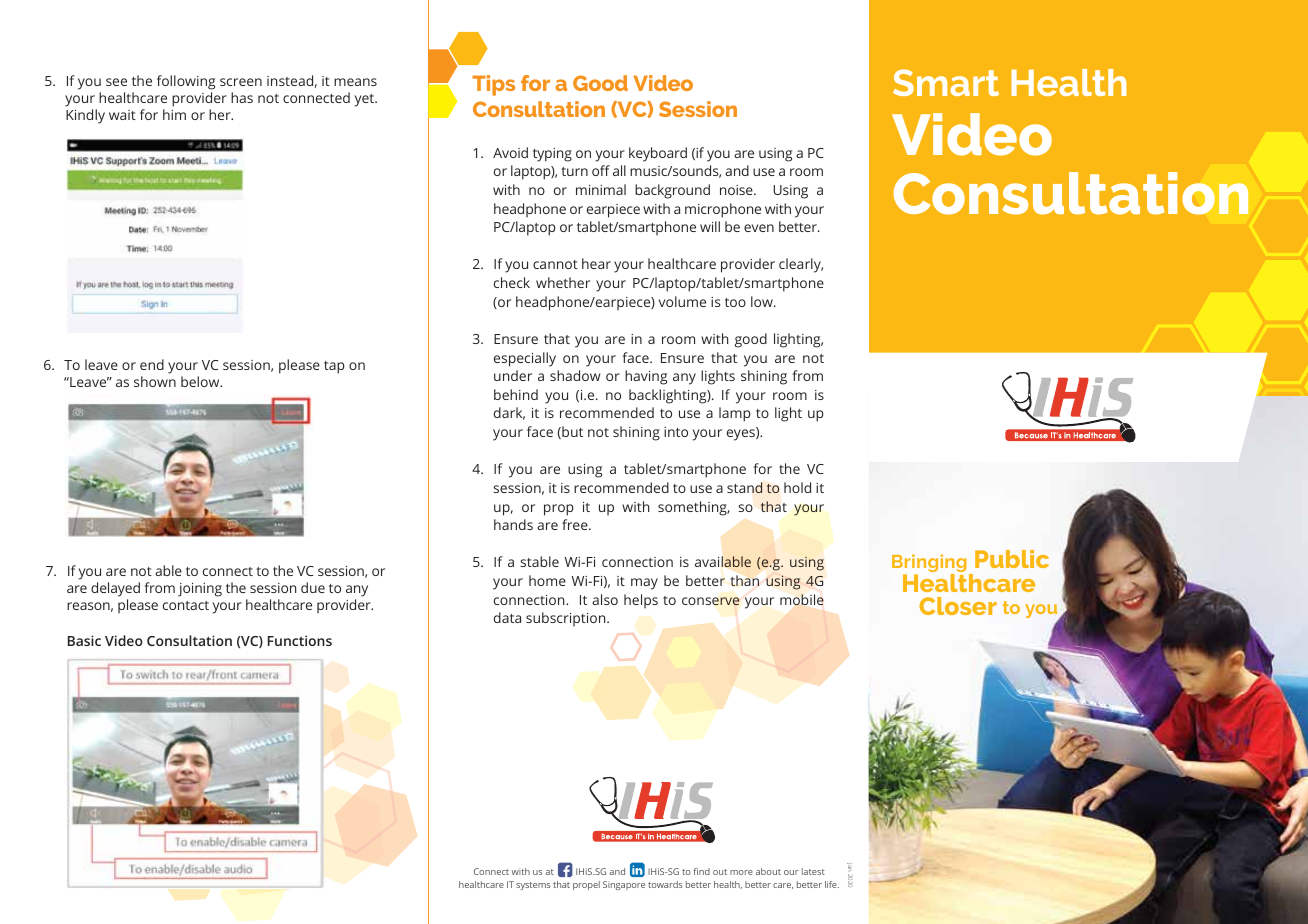 The height and width of the image is (924, 1308). Describe the element at coordinates (525, 359) in the image. I see `especially` at that location.
